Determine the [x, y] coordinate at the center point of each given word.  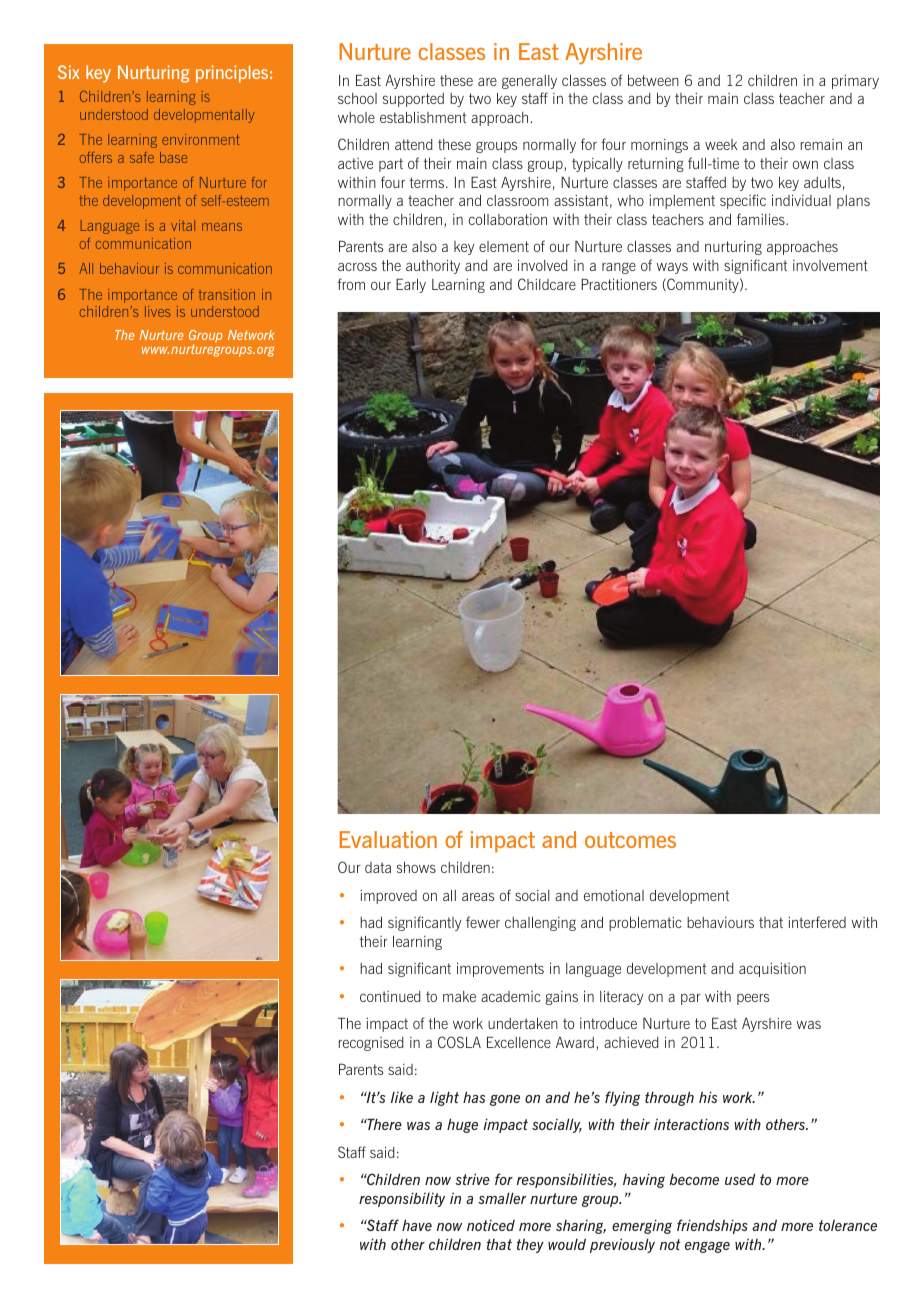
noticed [491, 1225]
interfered [817, 922]
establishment [423, 117]
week [721, 144]
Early [411, 286]
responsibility [402, 1199]
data [378, 867]
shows [416, 867]
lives [157, 311]
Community [703, 285]
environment [201, 139]
